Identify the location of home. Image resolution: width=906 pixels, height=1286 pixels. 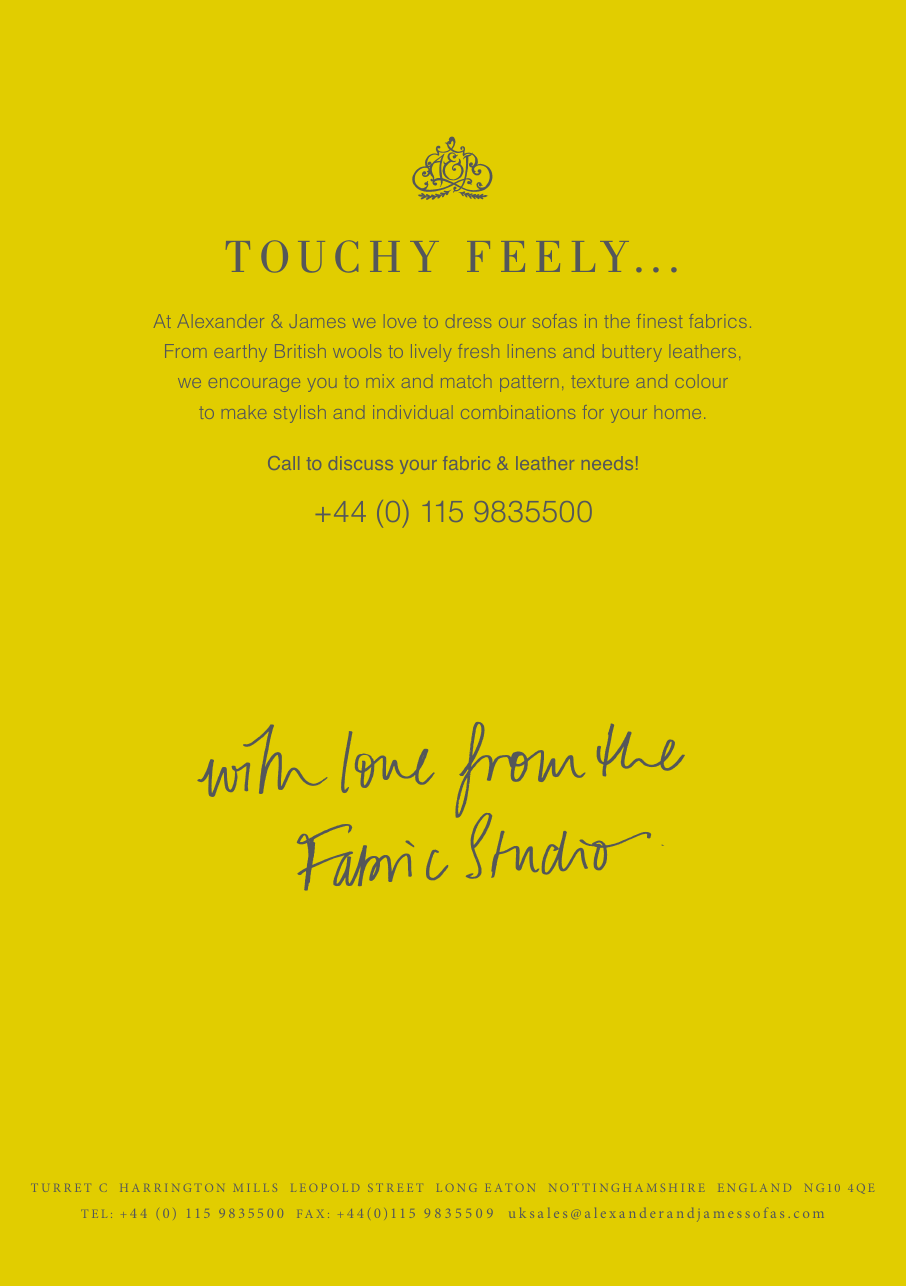
(678, 414).
